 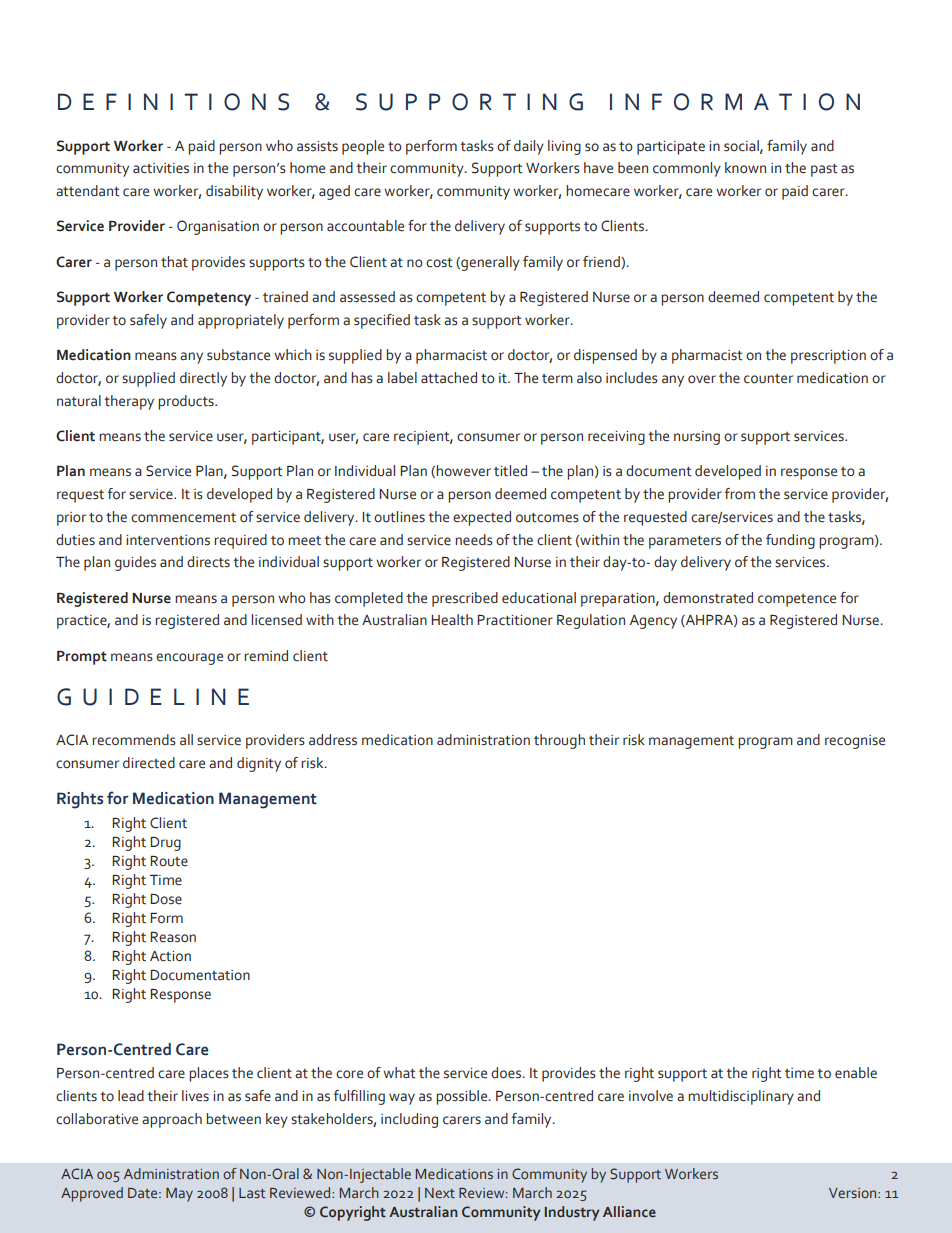 What do you see at coordinates (179, 1195) in the screenshot?
I see `May` at bounding box center [179, 1195].
